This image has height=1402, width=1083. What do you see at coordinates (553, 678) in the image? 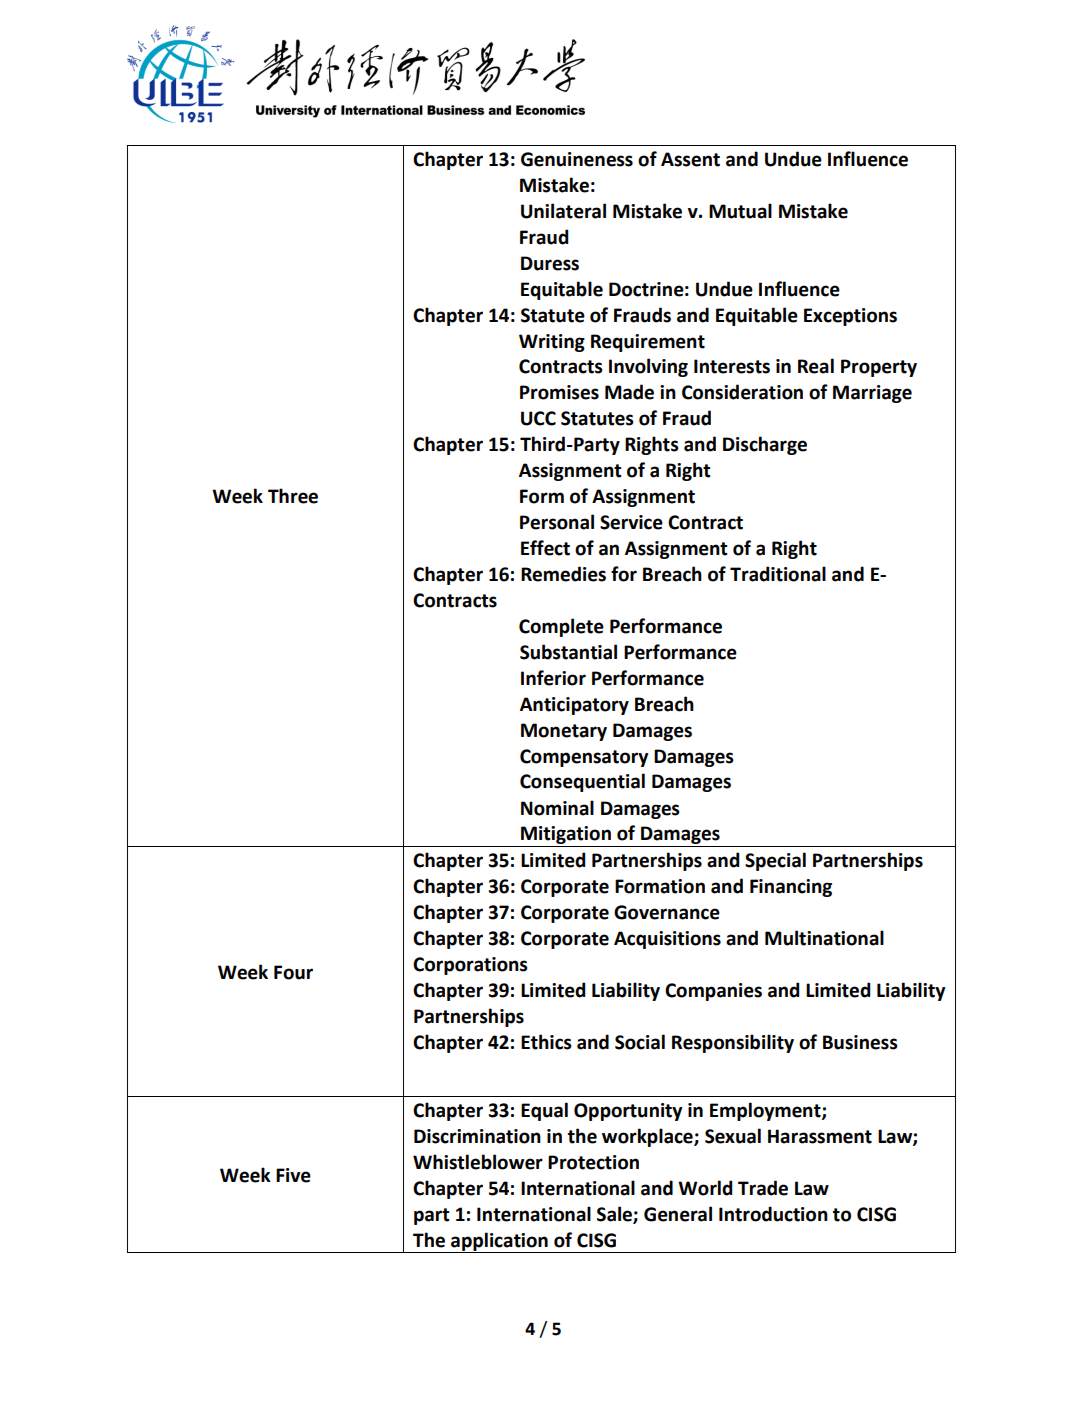
I see `Inferior` at bounding box center [553, 678].
